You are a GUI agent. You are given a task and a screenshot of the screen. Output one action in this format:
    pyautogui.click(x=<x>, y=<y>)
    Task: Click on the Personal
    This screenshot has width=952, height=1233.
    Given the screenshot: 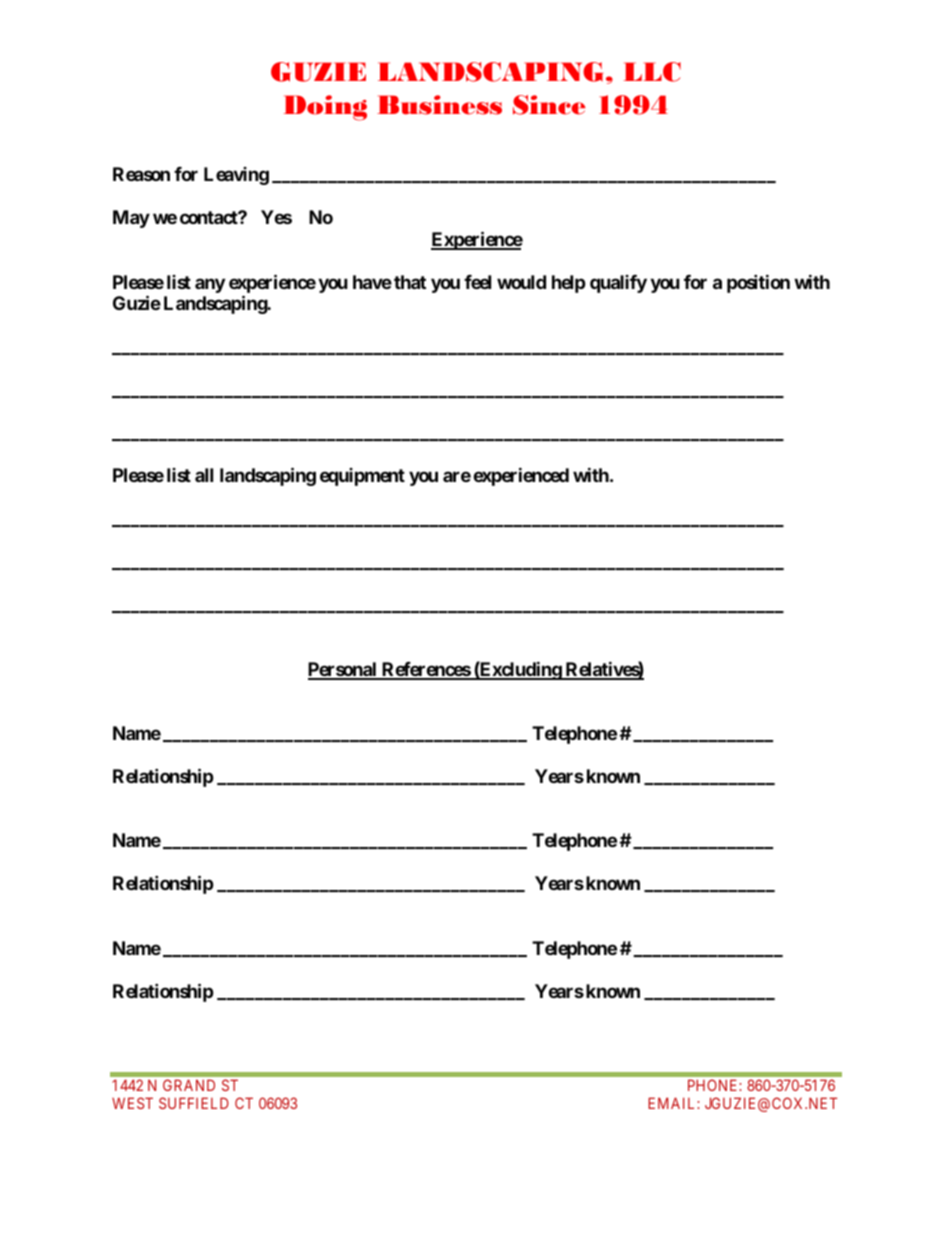 What is the action you would take?
    pyautogui.click(x=343, y=670)
